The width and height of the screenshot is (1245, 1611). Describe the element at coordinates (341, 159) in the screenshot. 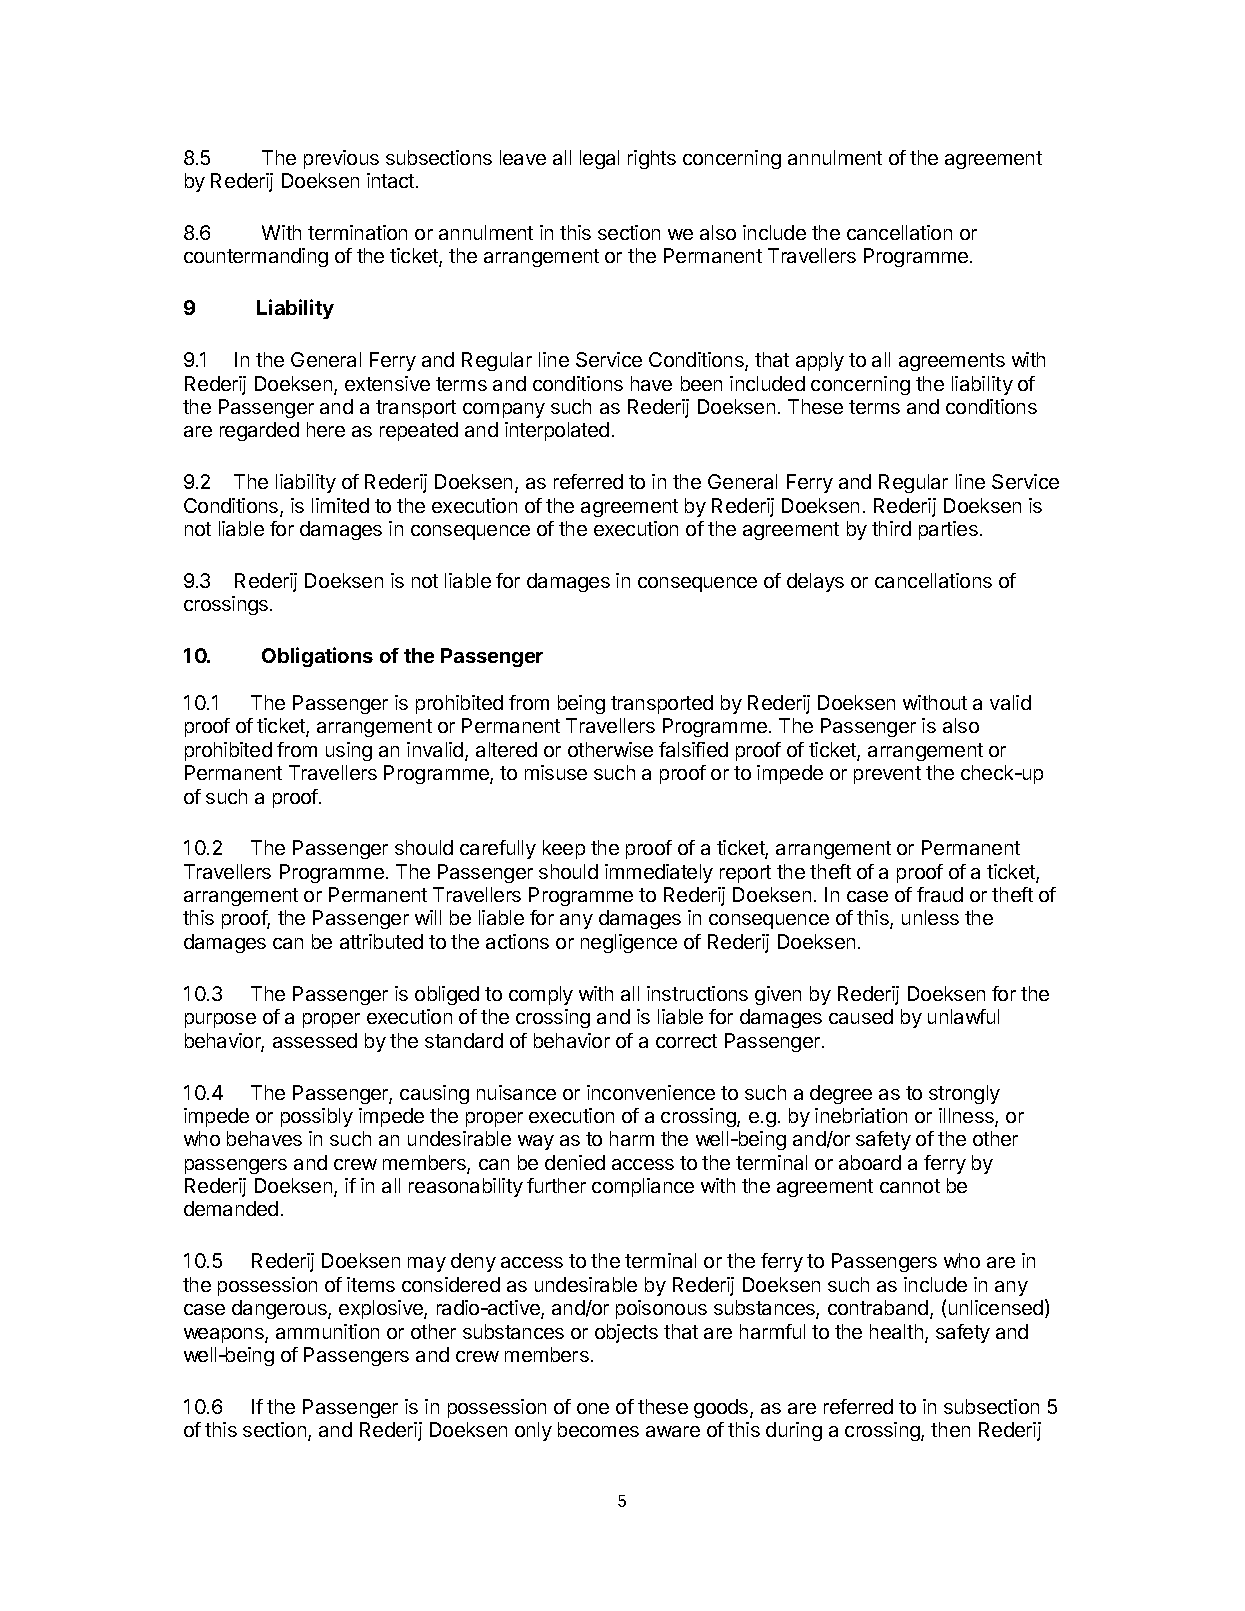

I see `previous` at that location.
